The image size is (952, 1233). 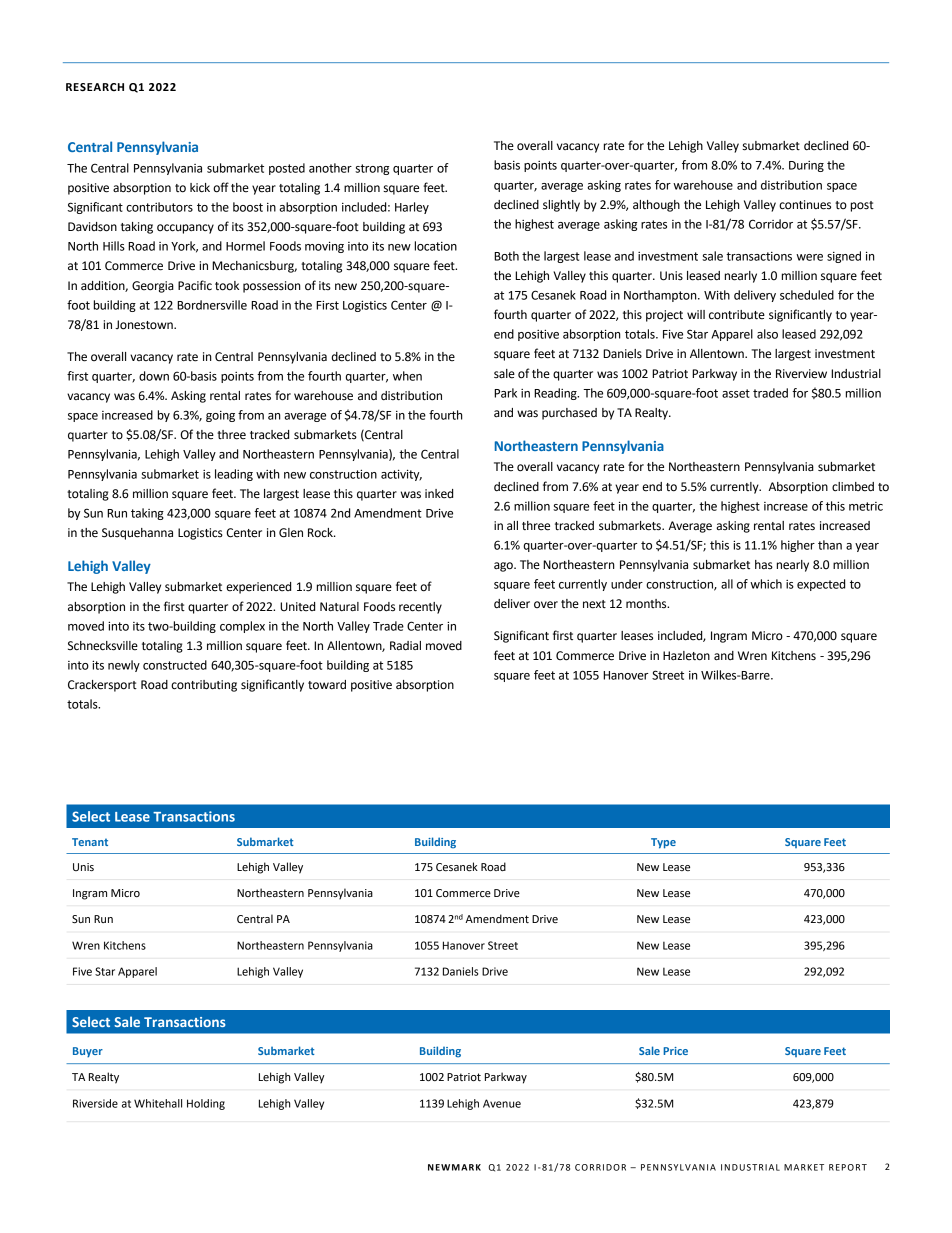 I want to click on asset, so click(x=736, y=393).
